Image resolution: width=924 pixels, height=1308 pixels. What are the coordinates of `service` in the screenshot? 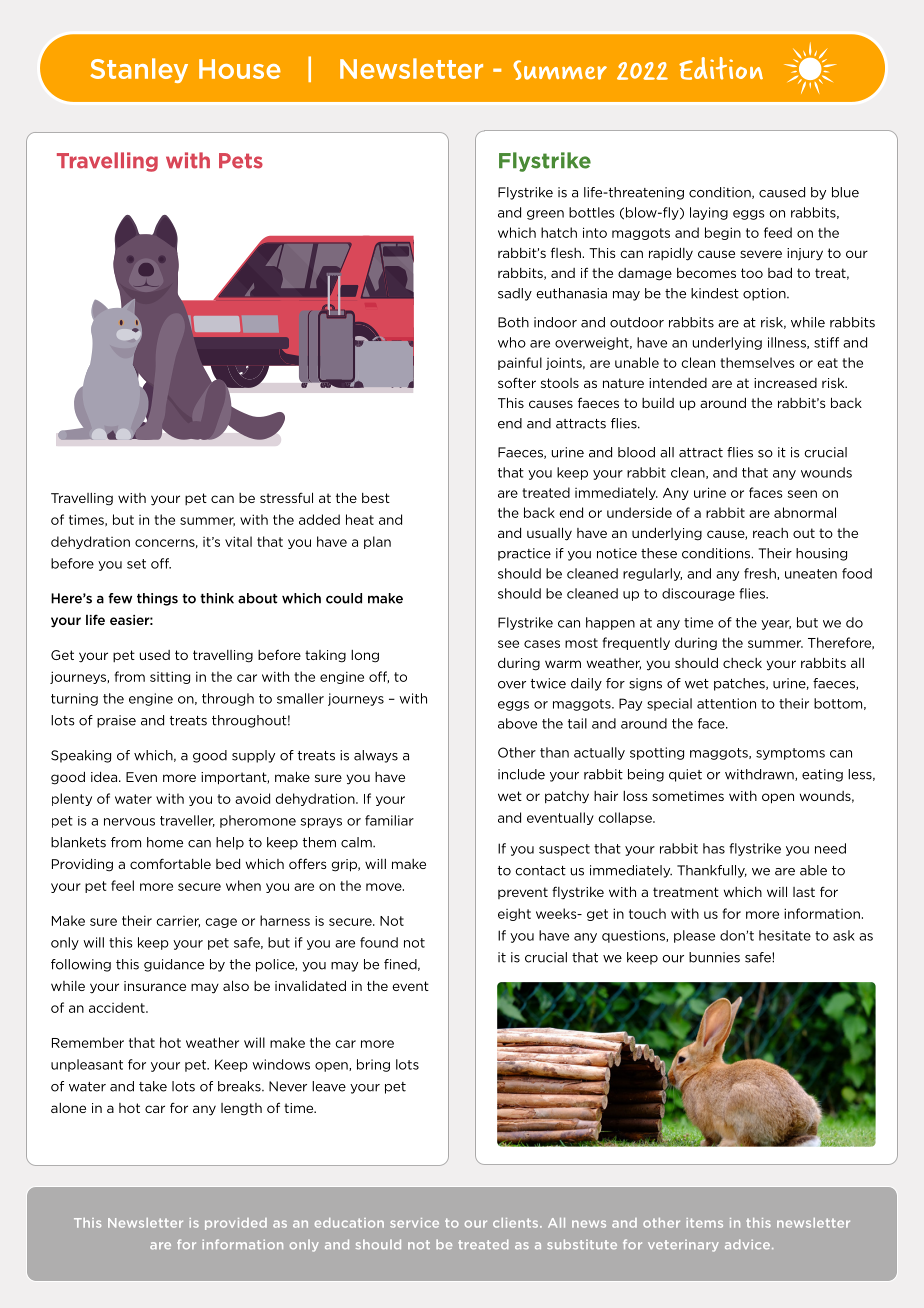 It's located at (414, 1223).
